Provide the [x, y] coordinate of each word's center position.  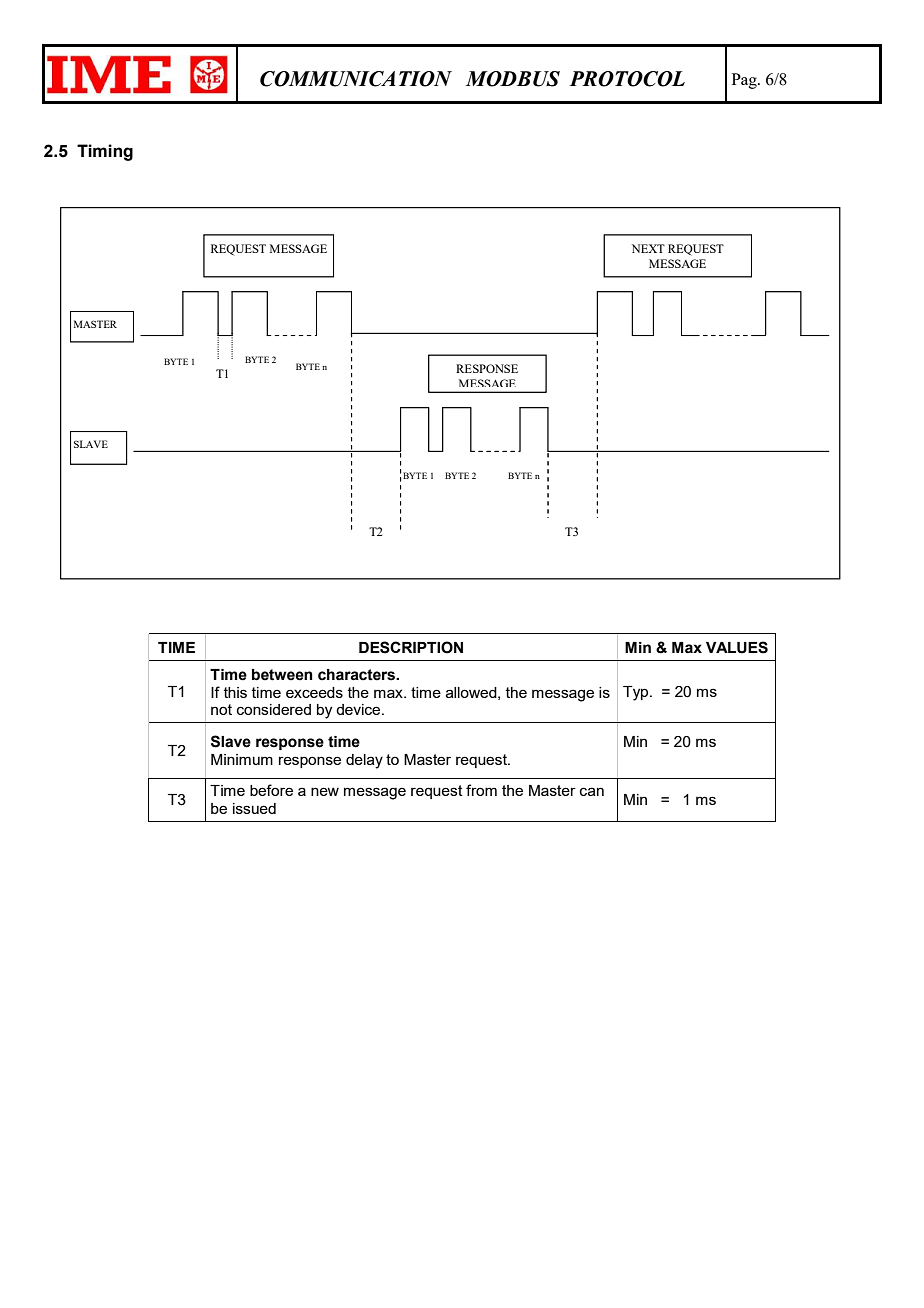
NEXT [648, 248]
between [282, 675]
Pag [745, 81]
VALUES [737, 647]
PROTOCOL [627, 79]
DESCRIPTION [411, 647]
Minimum [242, 759]
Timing [105, 152]
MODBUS [513, 79]
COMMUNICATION [356, 79]
